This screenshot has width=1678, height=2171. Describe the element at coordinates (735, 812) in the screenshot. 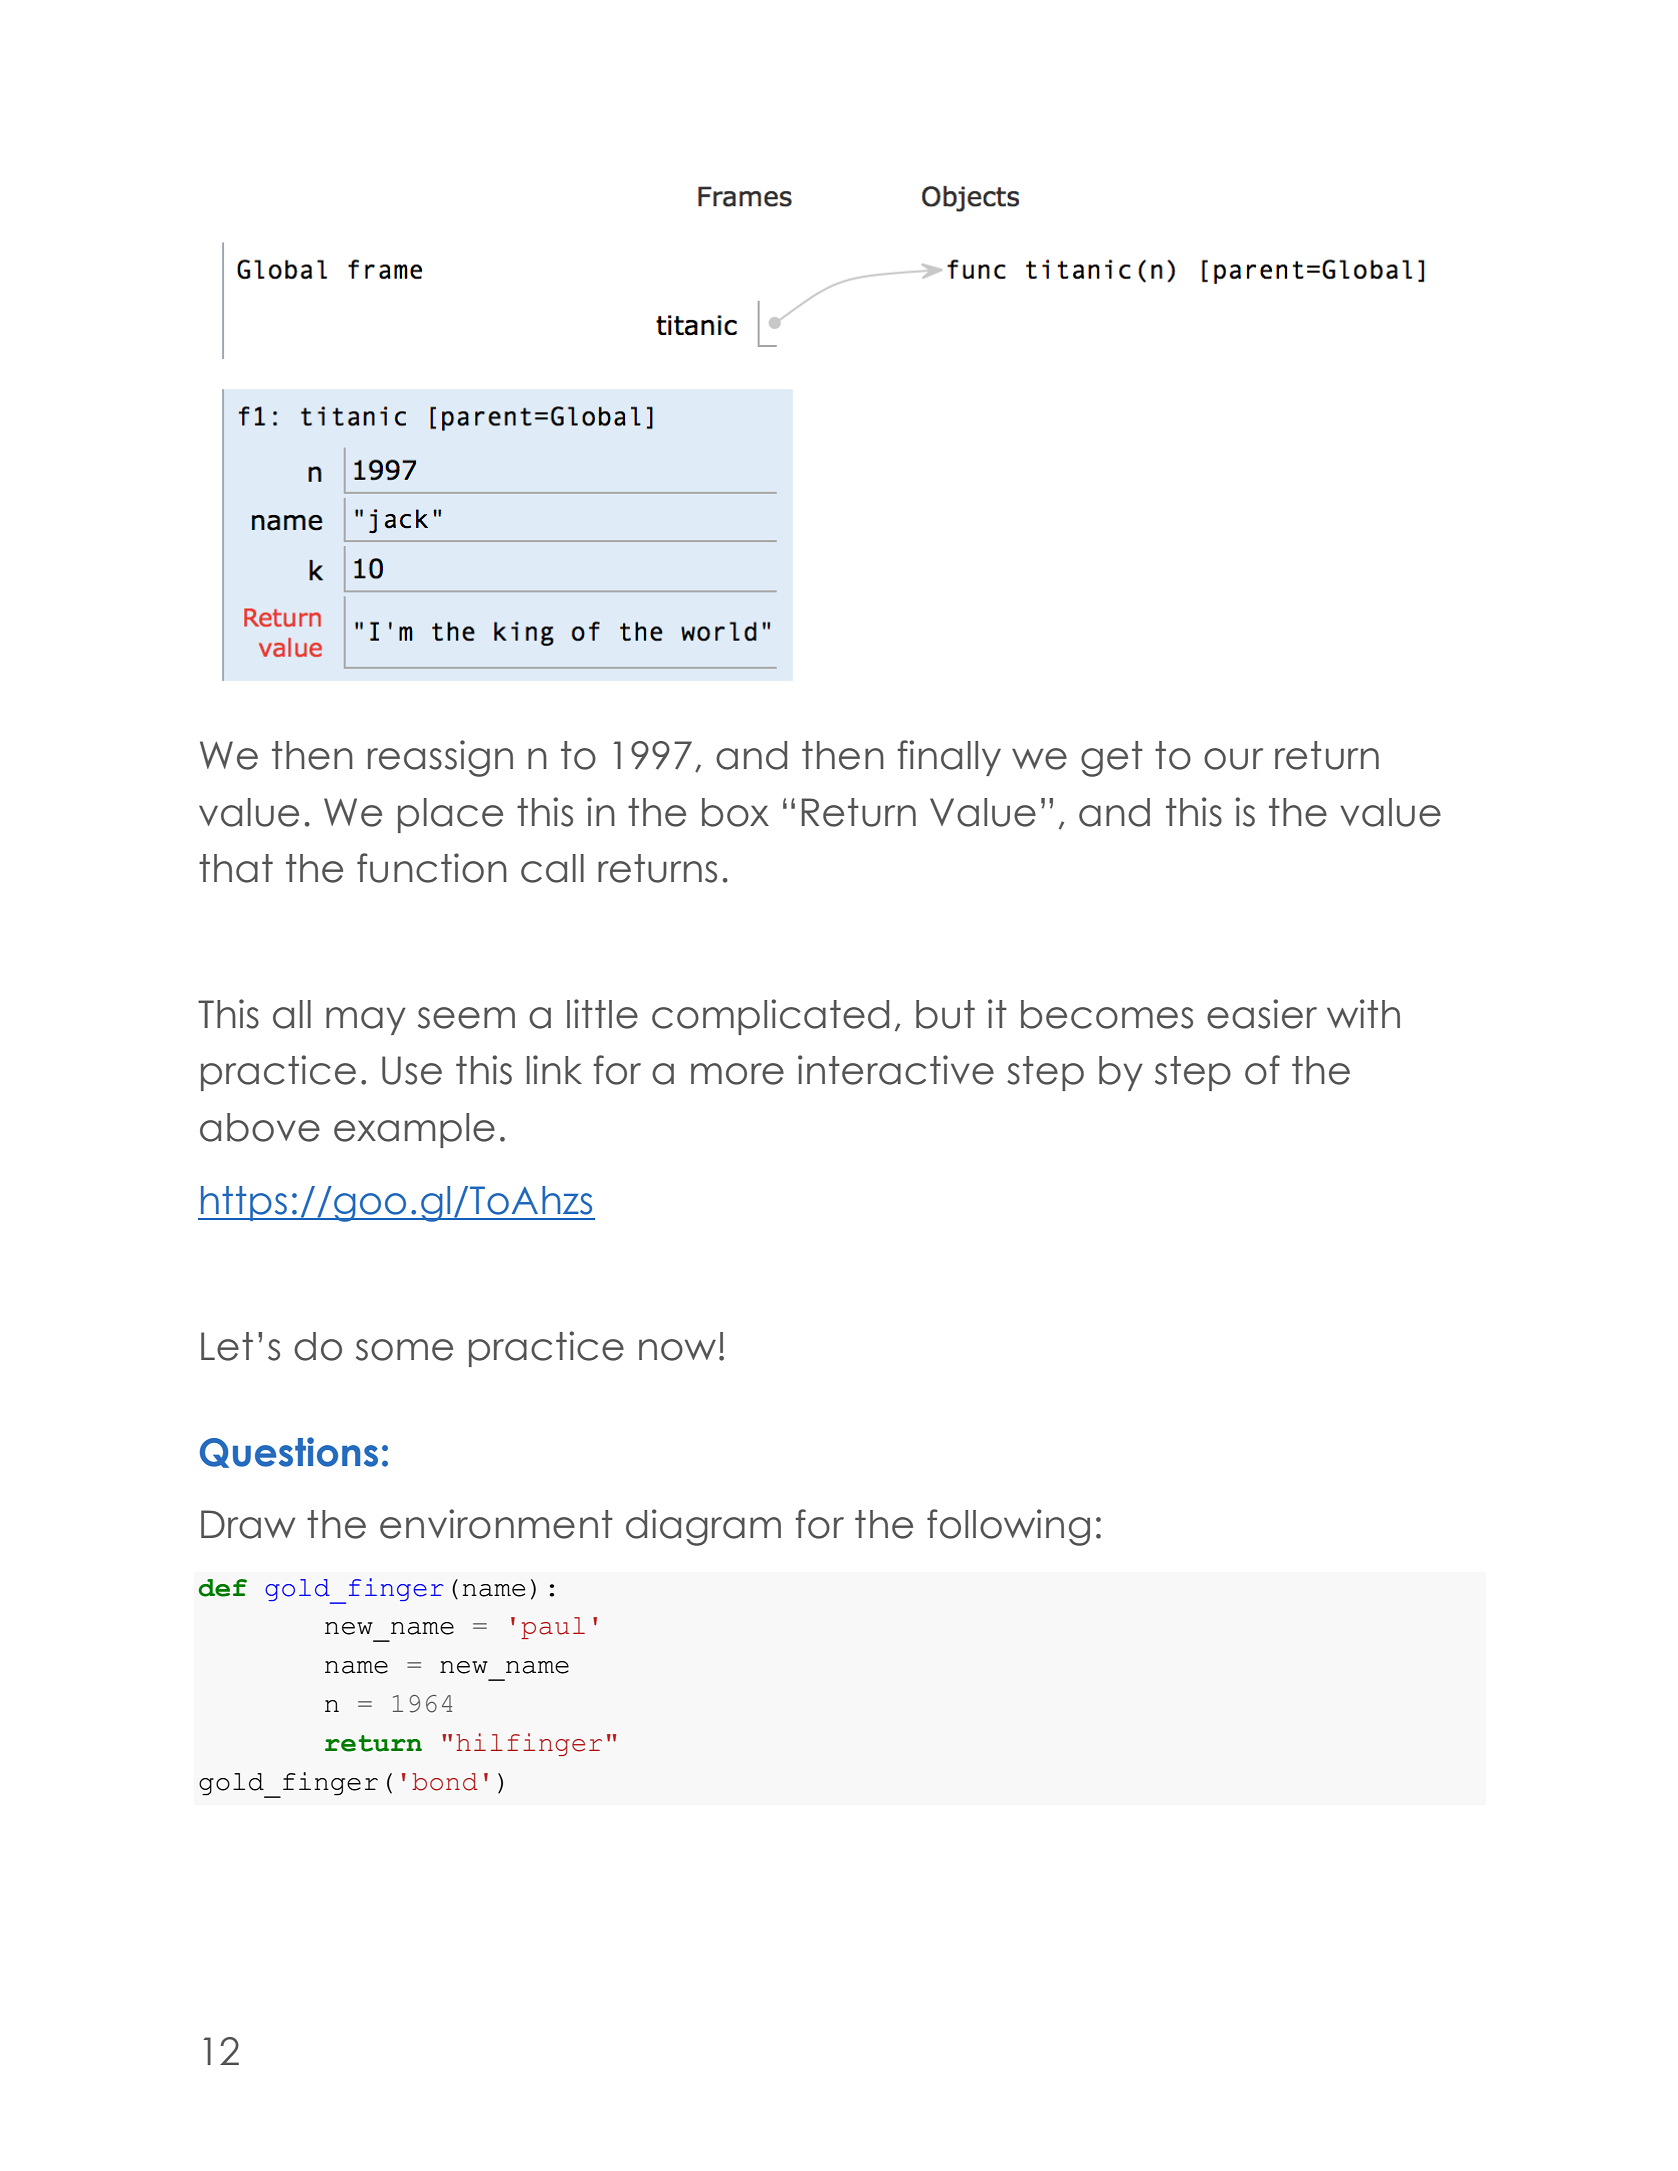

I see `box` at that location.
